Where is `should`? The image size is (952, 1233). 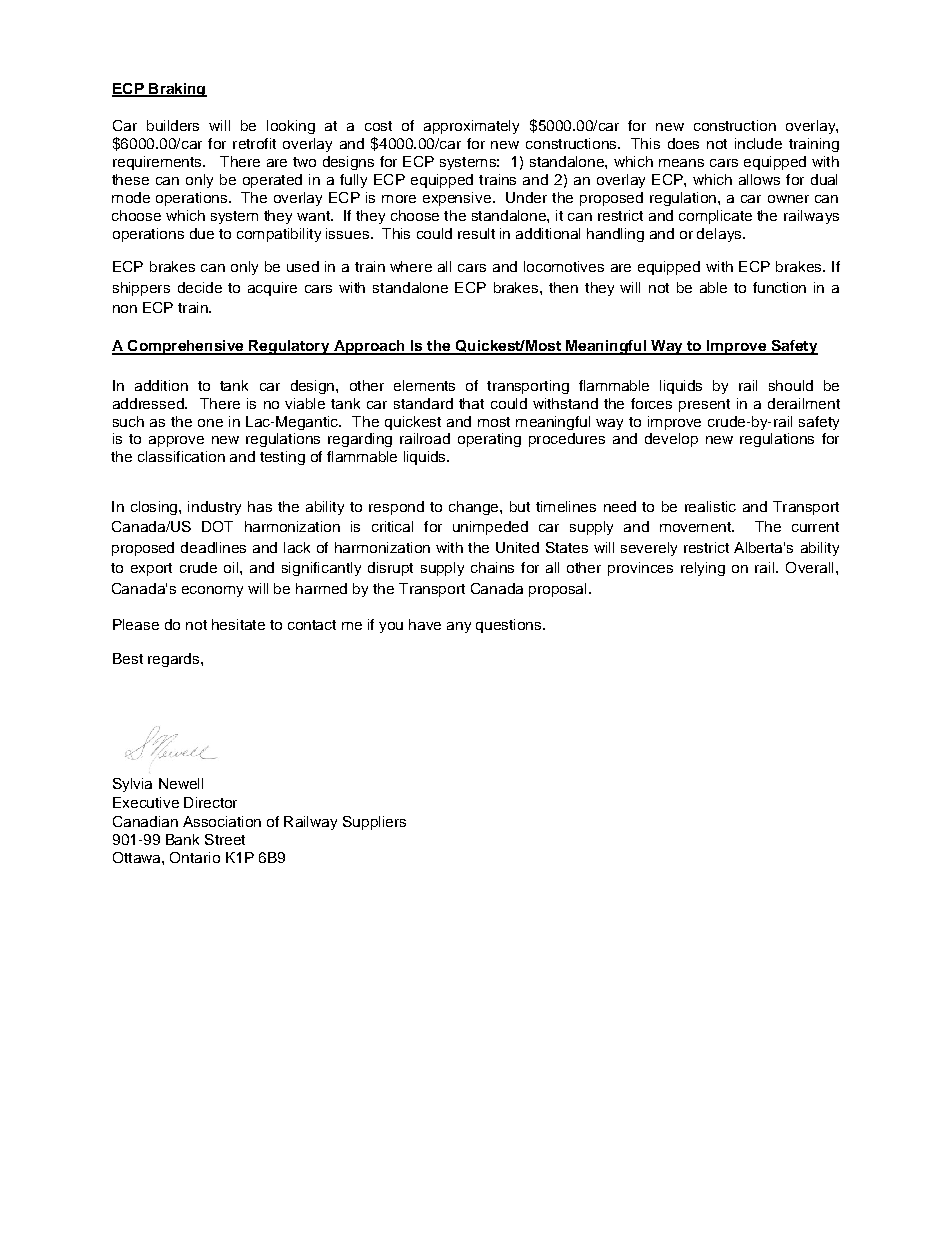
should is located at coordinates (791, 385).
